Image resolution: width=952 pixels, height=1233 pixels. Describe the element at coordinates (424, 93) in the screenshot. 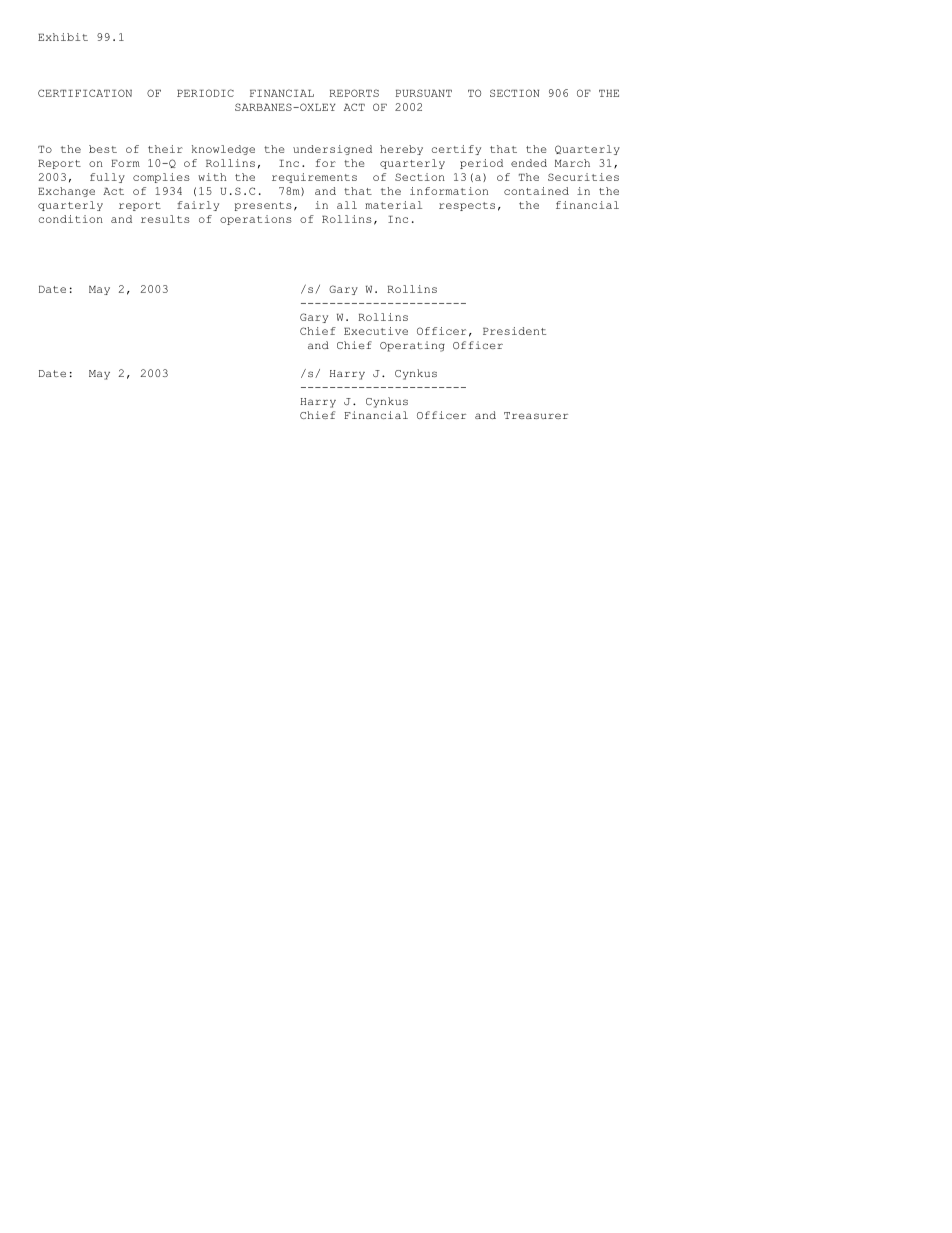

I see `PURSUANT` at that location.
